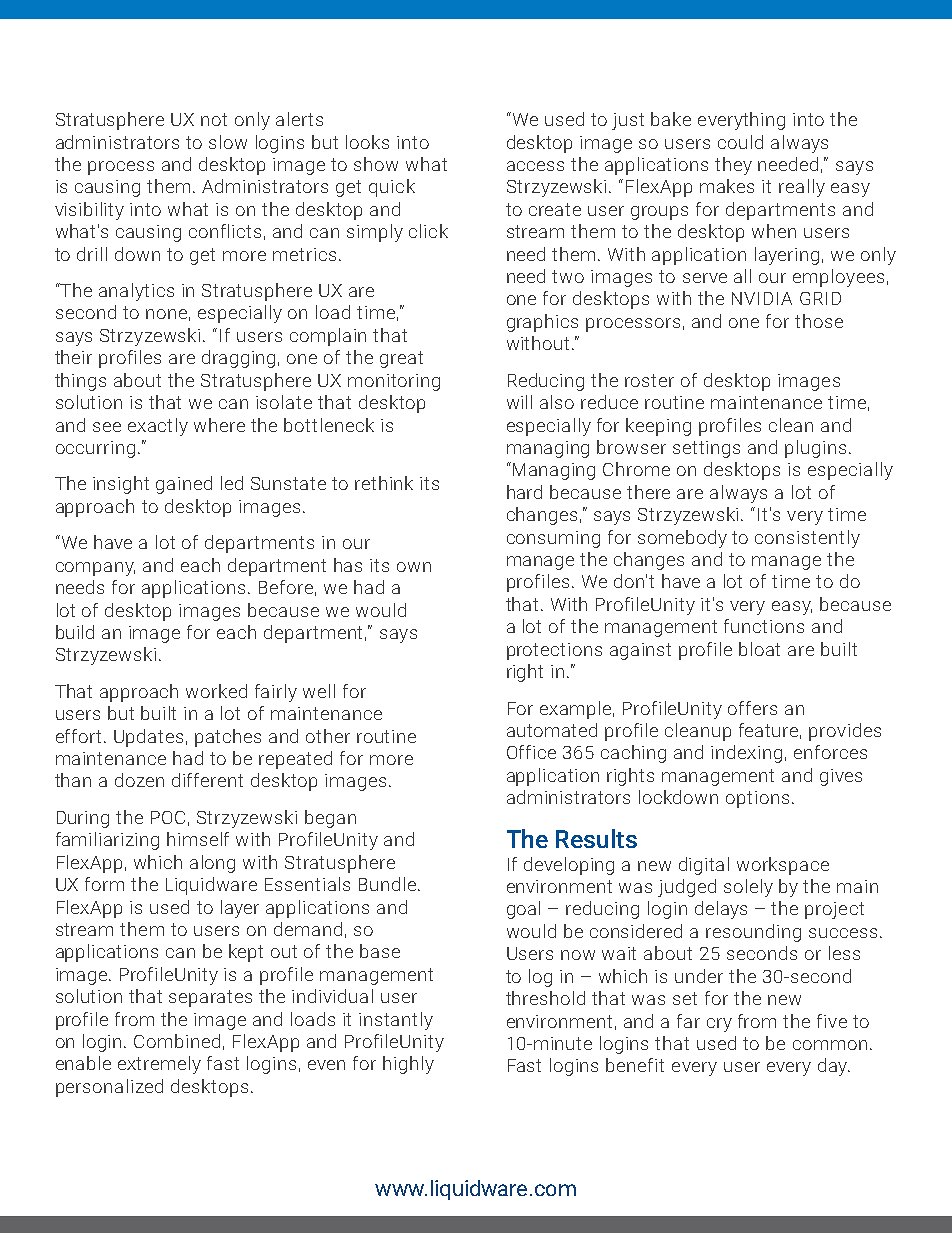 The image size is (952, 1233). I want to click on cry, so click(719, 1025).
